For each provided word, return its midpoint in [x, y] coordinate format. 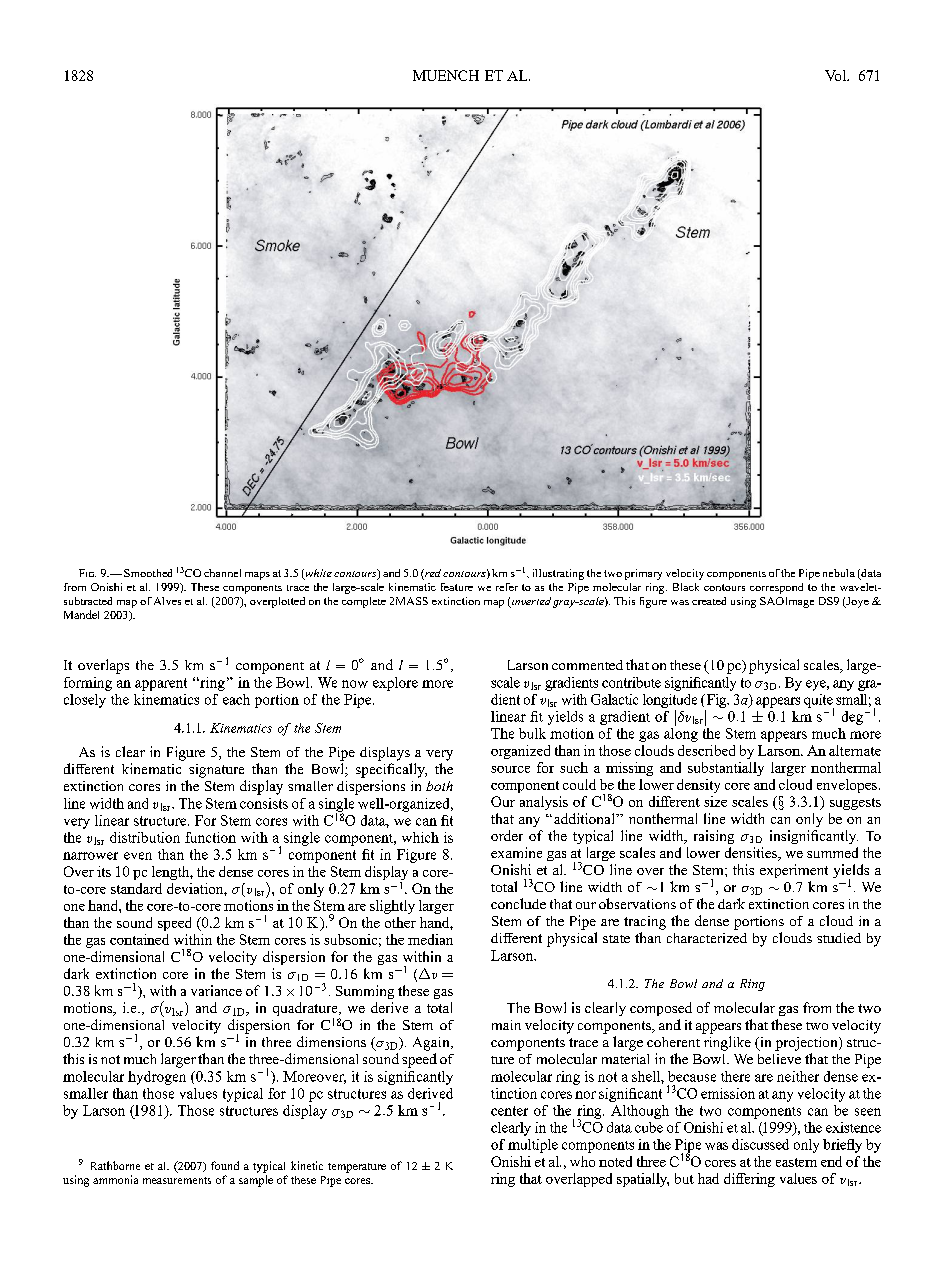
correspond [776, 588]
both [439, 786]
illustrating [558, 574]
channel [222, 573]
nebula [839, 573]
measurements [177, 1180]
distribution [145, 837]
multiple [533, 1146]
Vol [836, 75]
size [715, 801]
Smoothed [148, 573]
